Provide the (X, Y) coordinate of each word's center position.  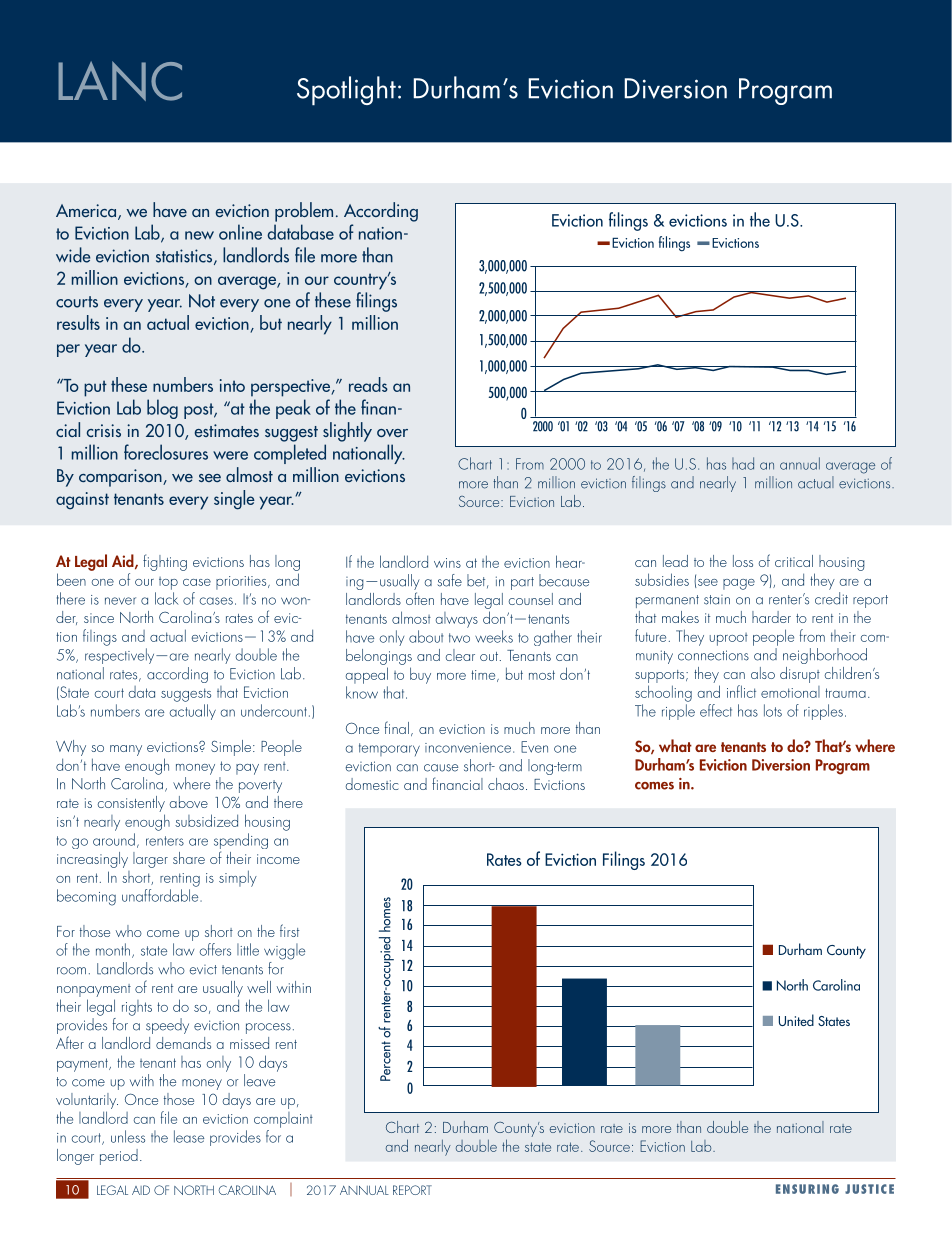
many (126, 750)
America (86, 210)
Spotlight (346, 91)
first (289, 930)
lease (189, 1136)
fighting (165, 562)
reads (368, 384)
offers (215, 949)
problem (304, 212)
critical (794, 561)
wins (447, 563)
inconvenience (468, 748)
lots (773, 710)
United (796, 1020)
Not (202, 301)
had (743, 463)
